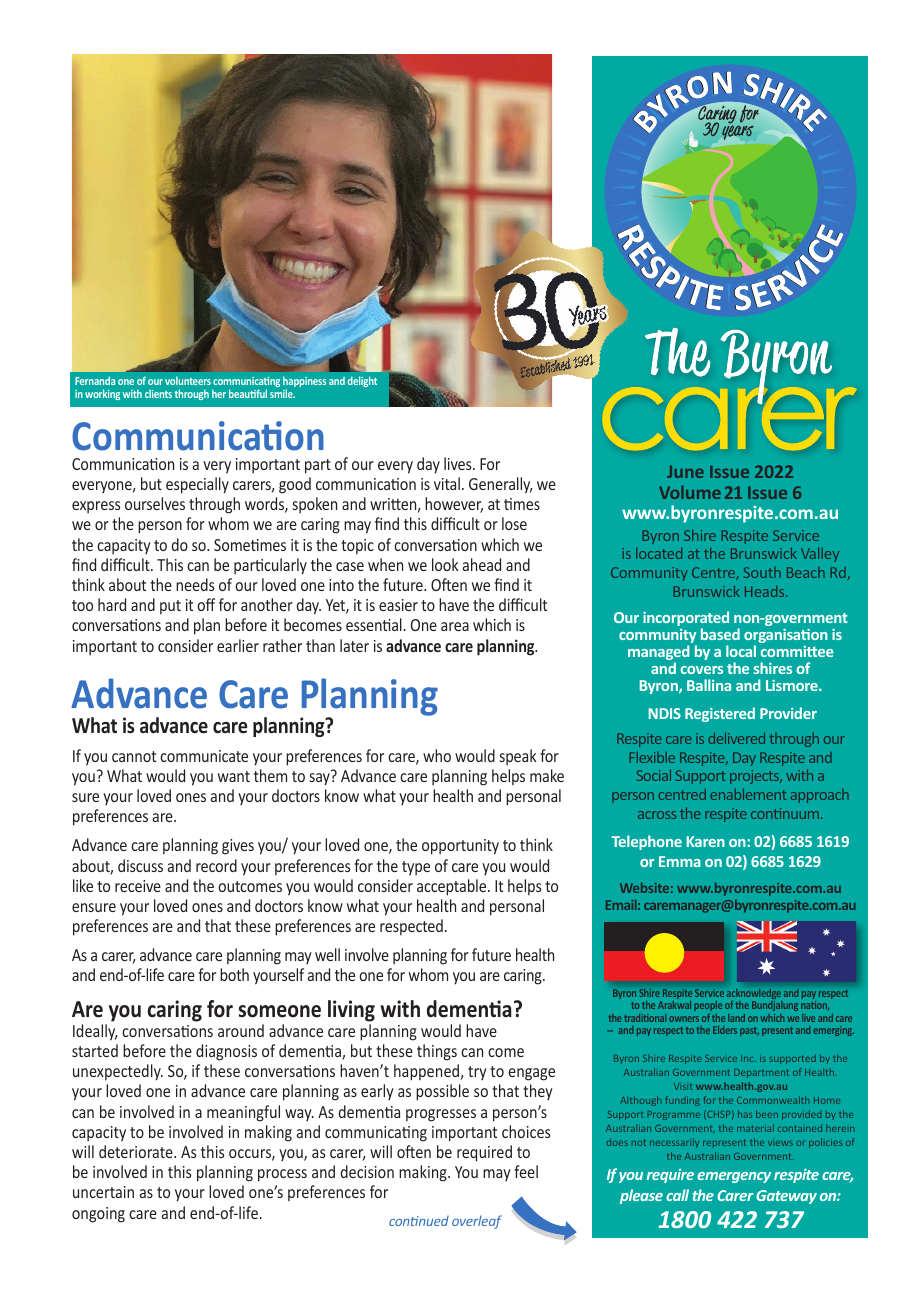 The height and width of the screenshot is (1308, 924). I want to click on local, so click(741, 651).
